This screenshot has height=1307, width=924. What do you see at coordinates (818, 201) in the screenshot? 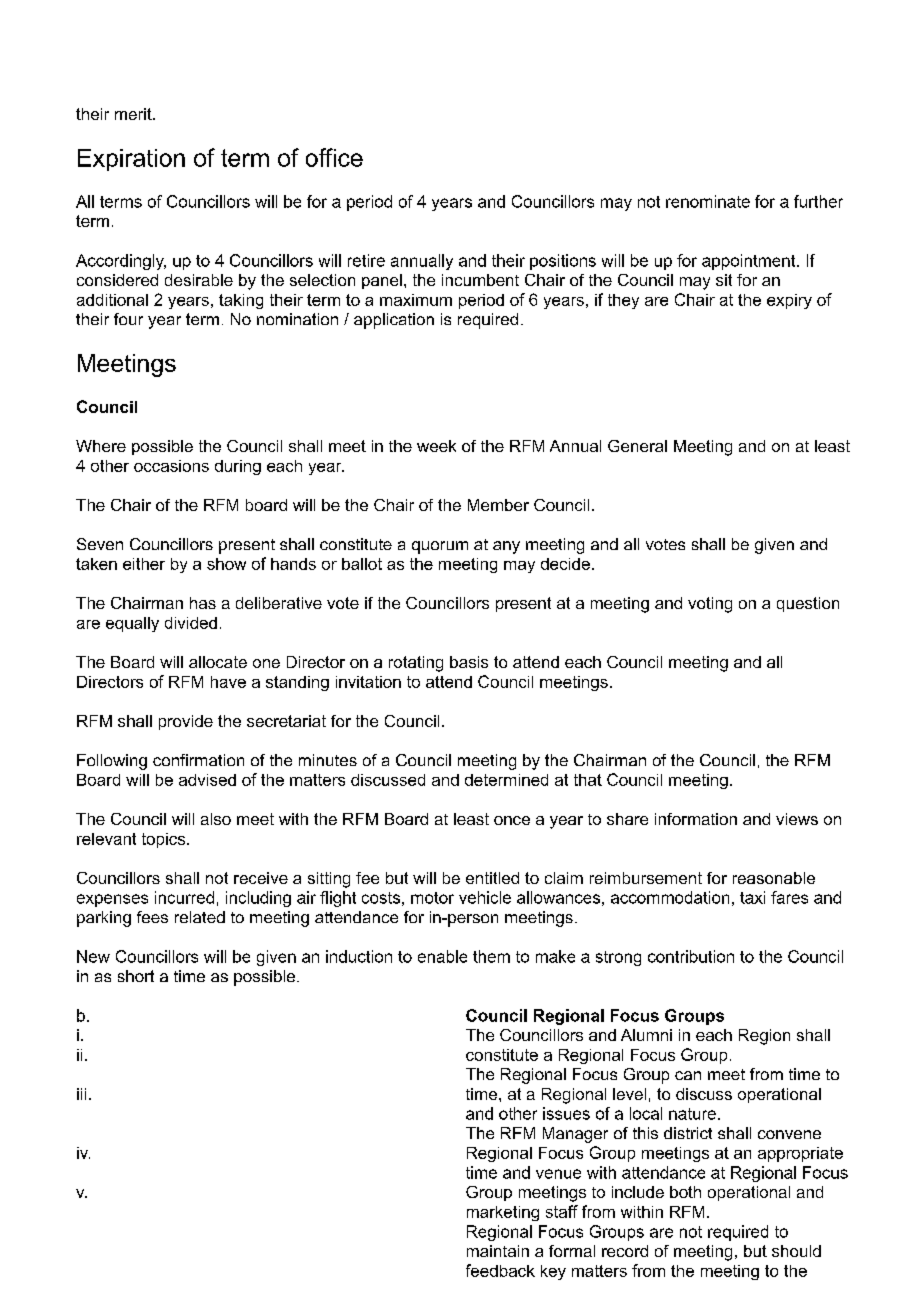
I see `further` at bounding box center [818, 201].
